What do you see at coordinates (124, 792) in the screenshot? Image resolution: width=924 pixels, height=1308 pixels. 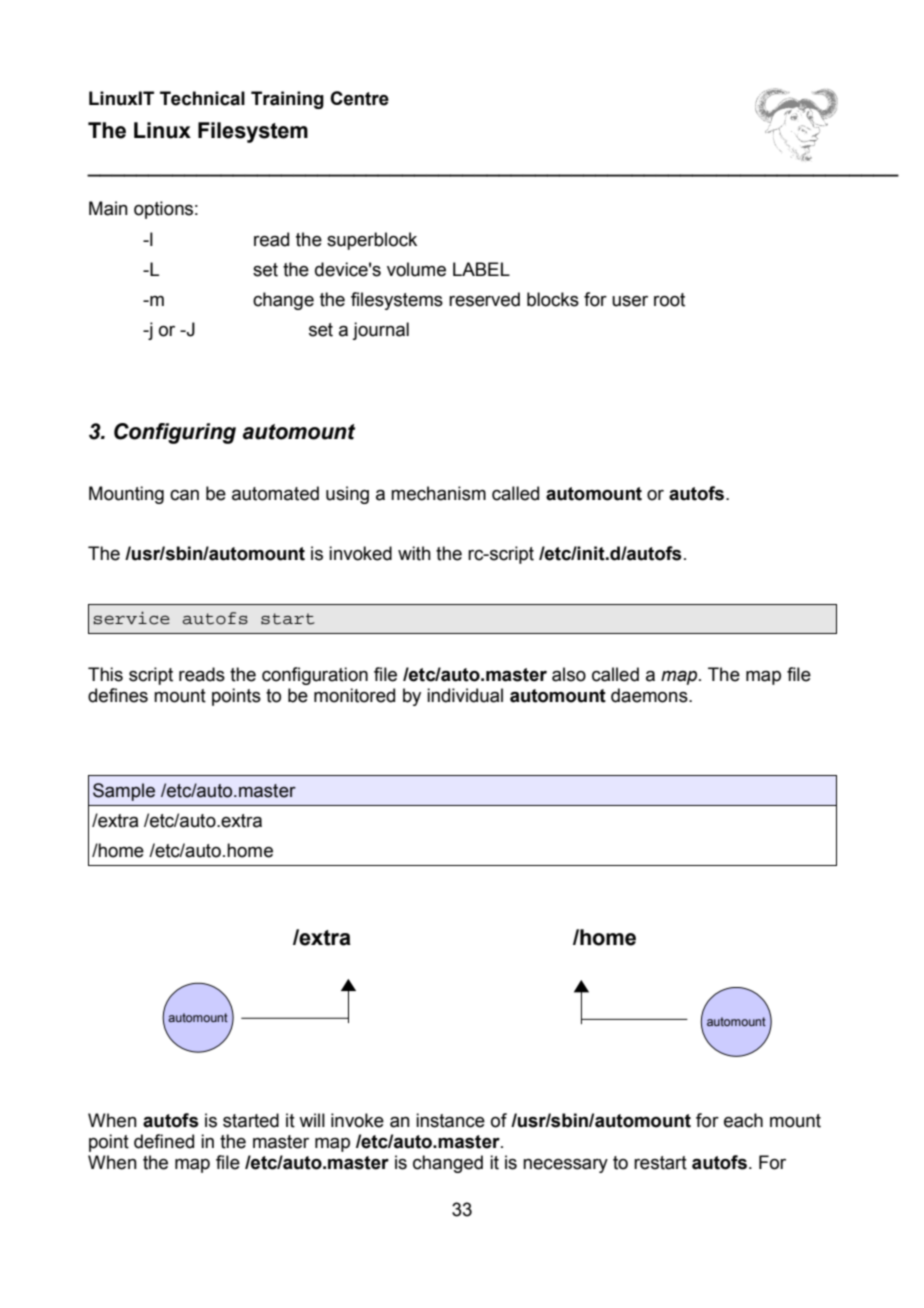 I see `Sample` at bounding box center [124, 792].
